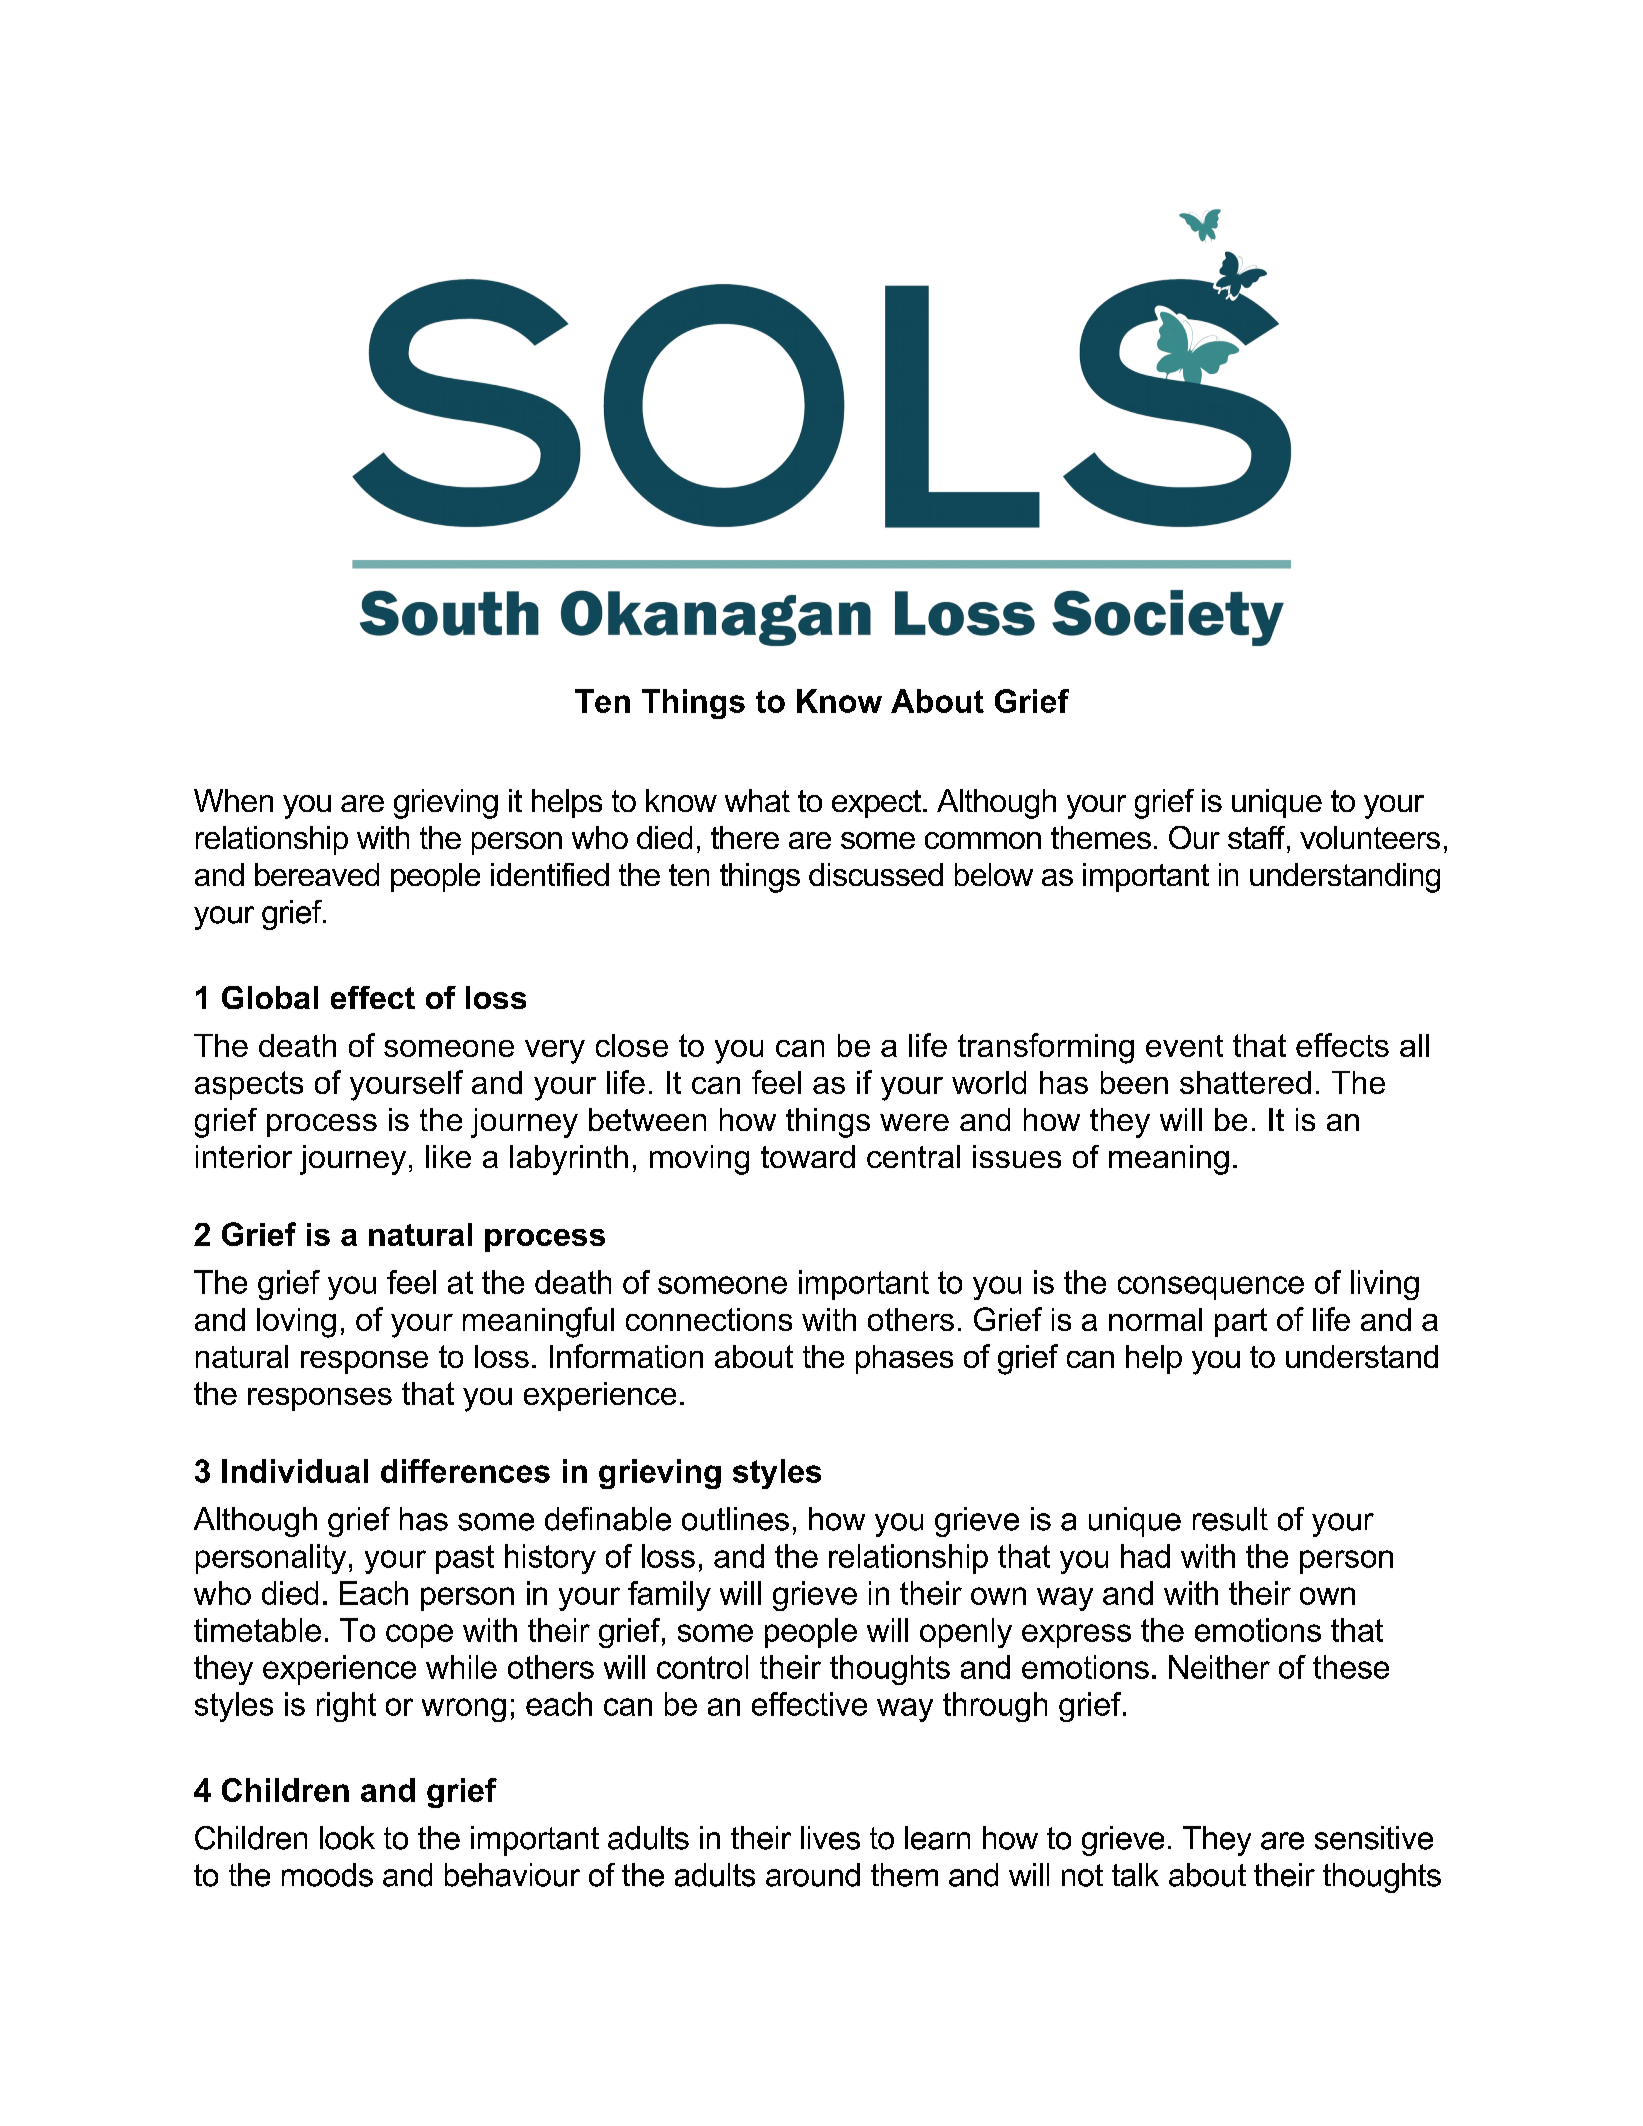 The width and height of the document is (1643, 2126). Describe the element at coordinates (1245, 1082) in the document. I see `shattered` at that location.
